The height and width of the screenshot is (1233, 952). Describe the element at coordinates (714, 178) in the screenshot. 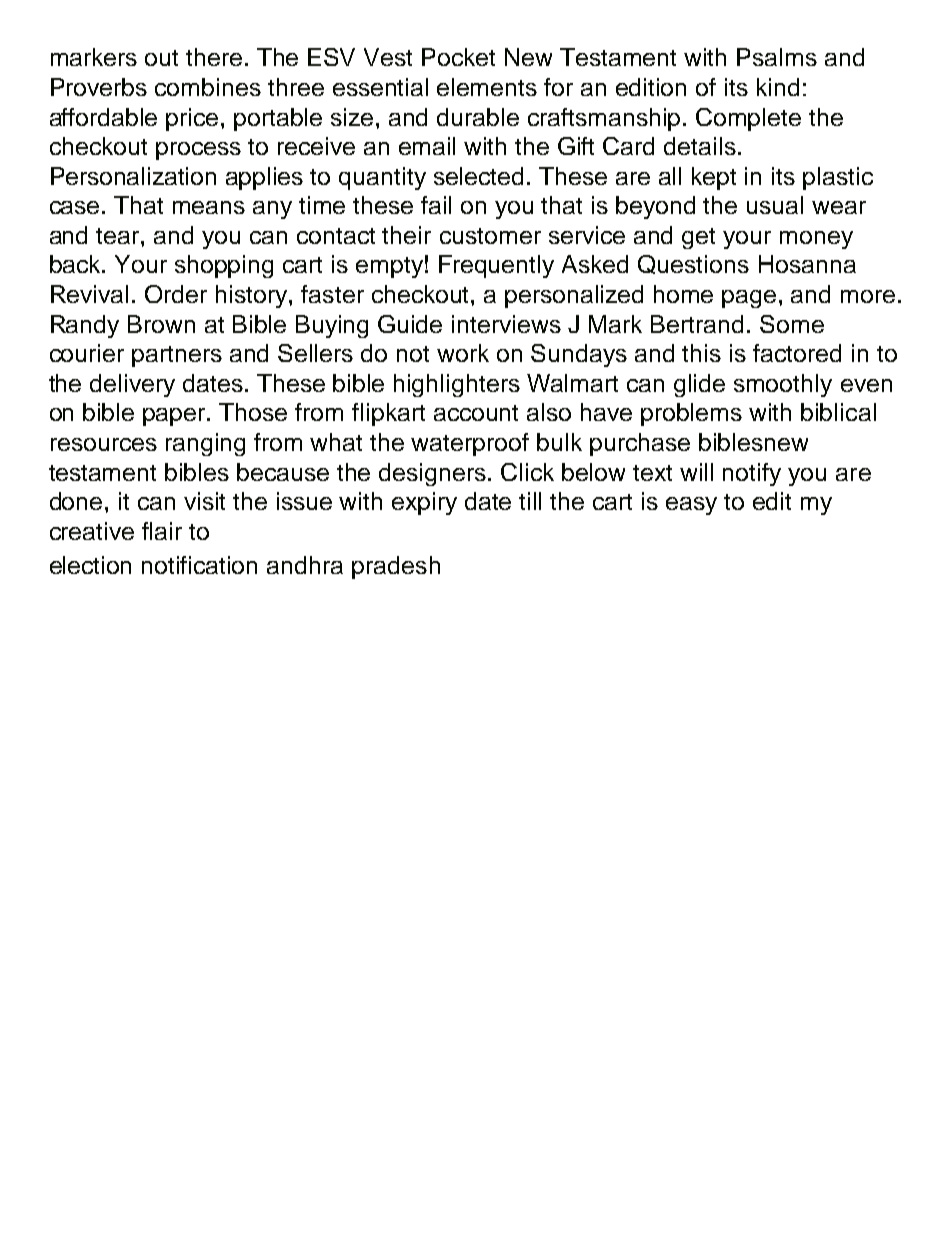

I see `kept` at that location.
